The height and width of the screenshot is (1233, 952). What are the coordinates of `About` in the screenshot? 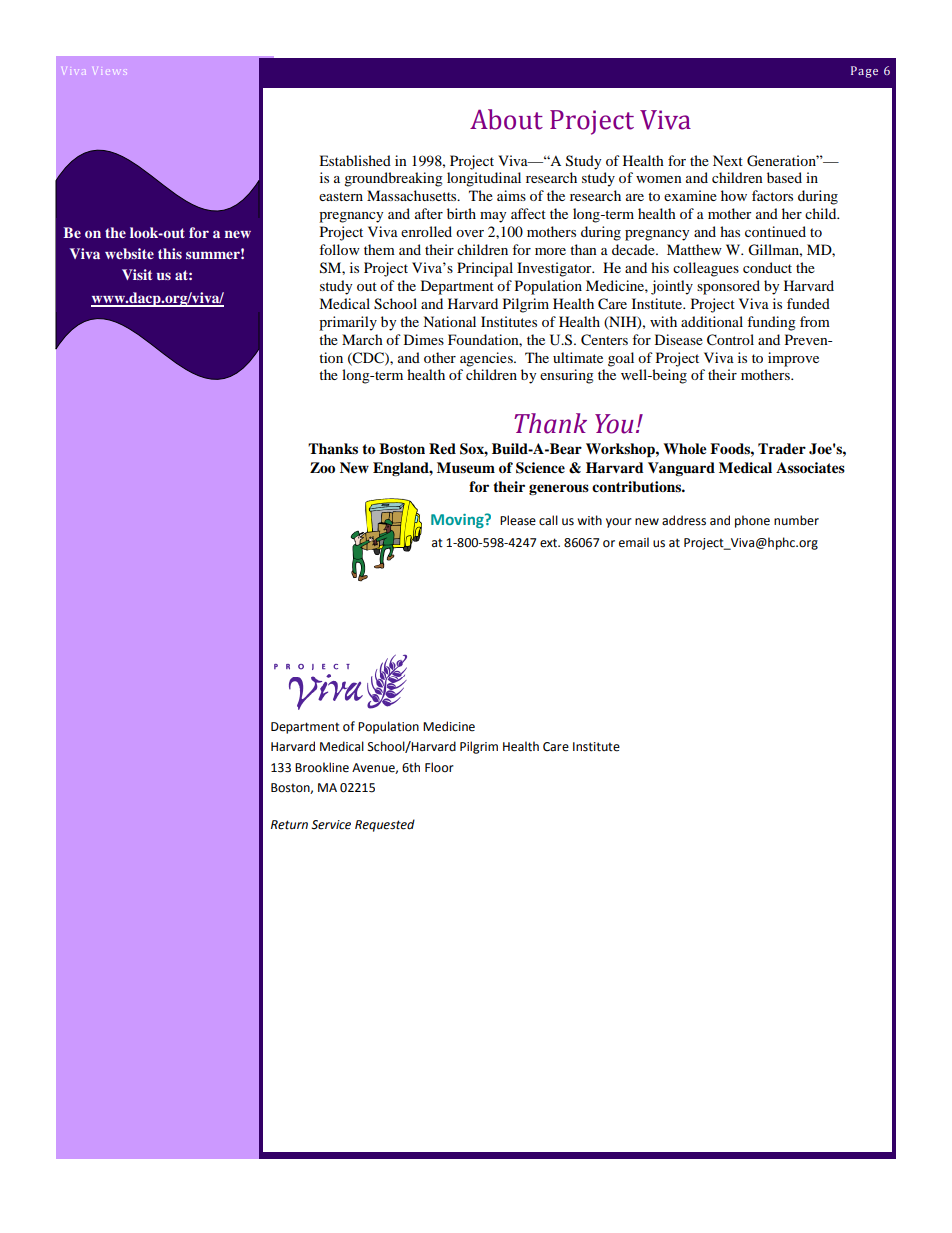 It's located at (506, 119).
